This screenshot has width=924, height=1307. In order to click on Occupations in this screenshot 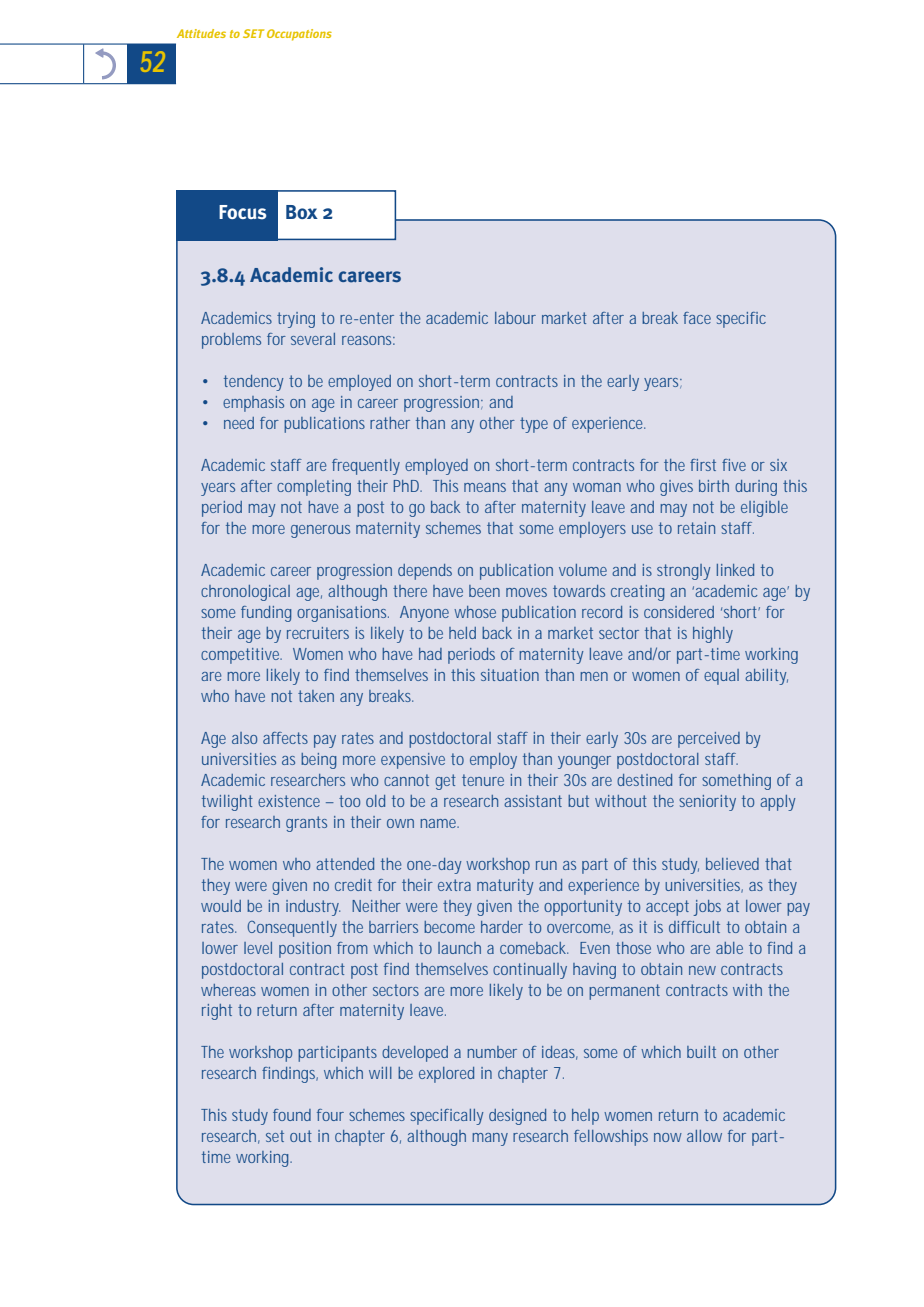, I will do `click(299, 35)`.
